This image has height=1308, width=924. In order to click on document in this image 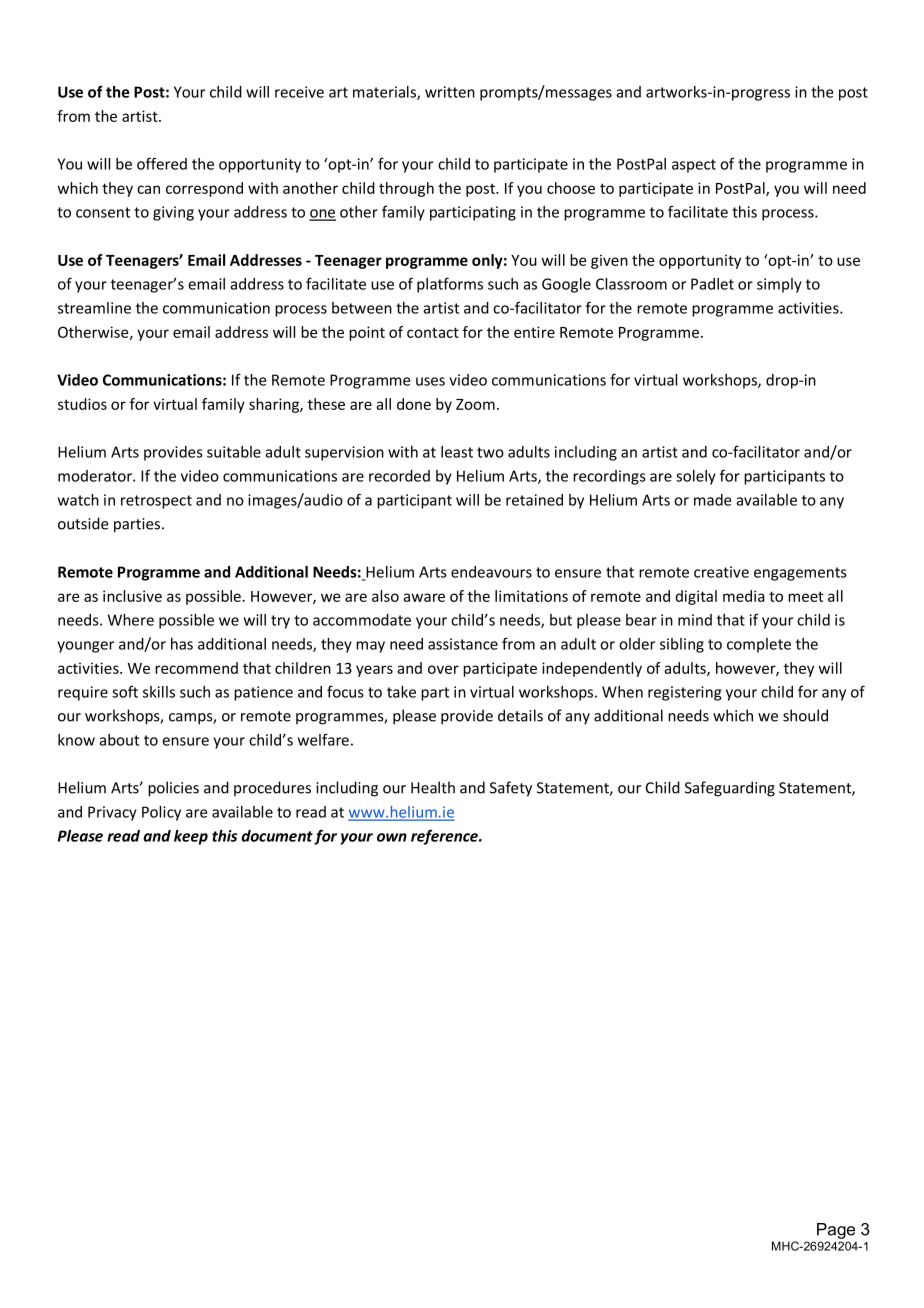, I will do `click(277, 836)`.
